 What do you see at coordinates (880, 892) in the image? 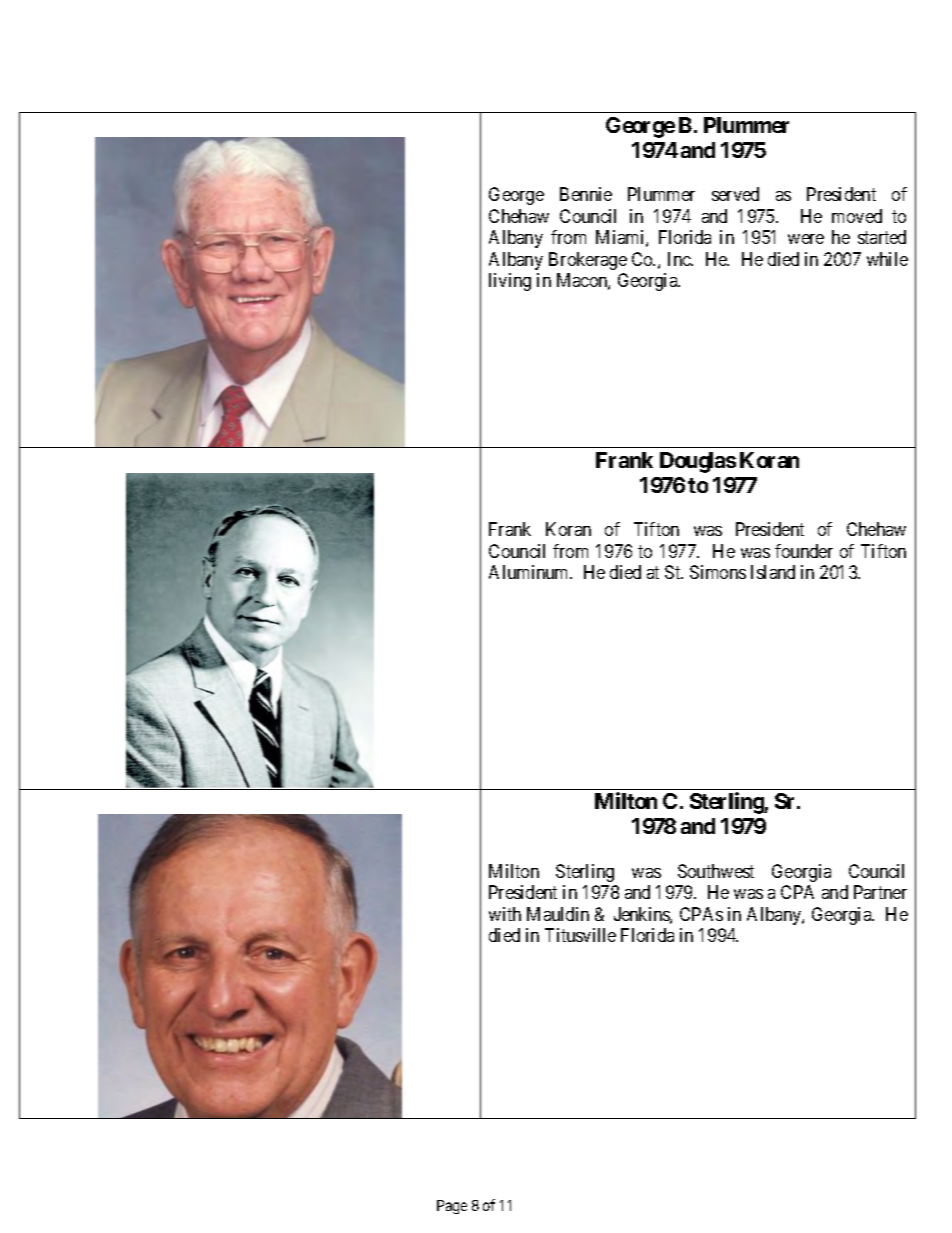
I see `Partner` at bounding box center [880, 892].
